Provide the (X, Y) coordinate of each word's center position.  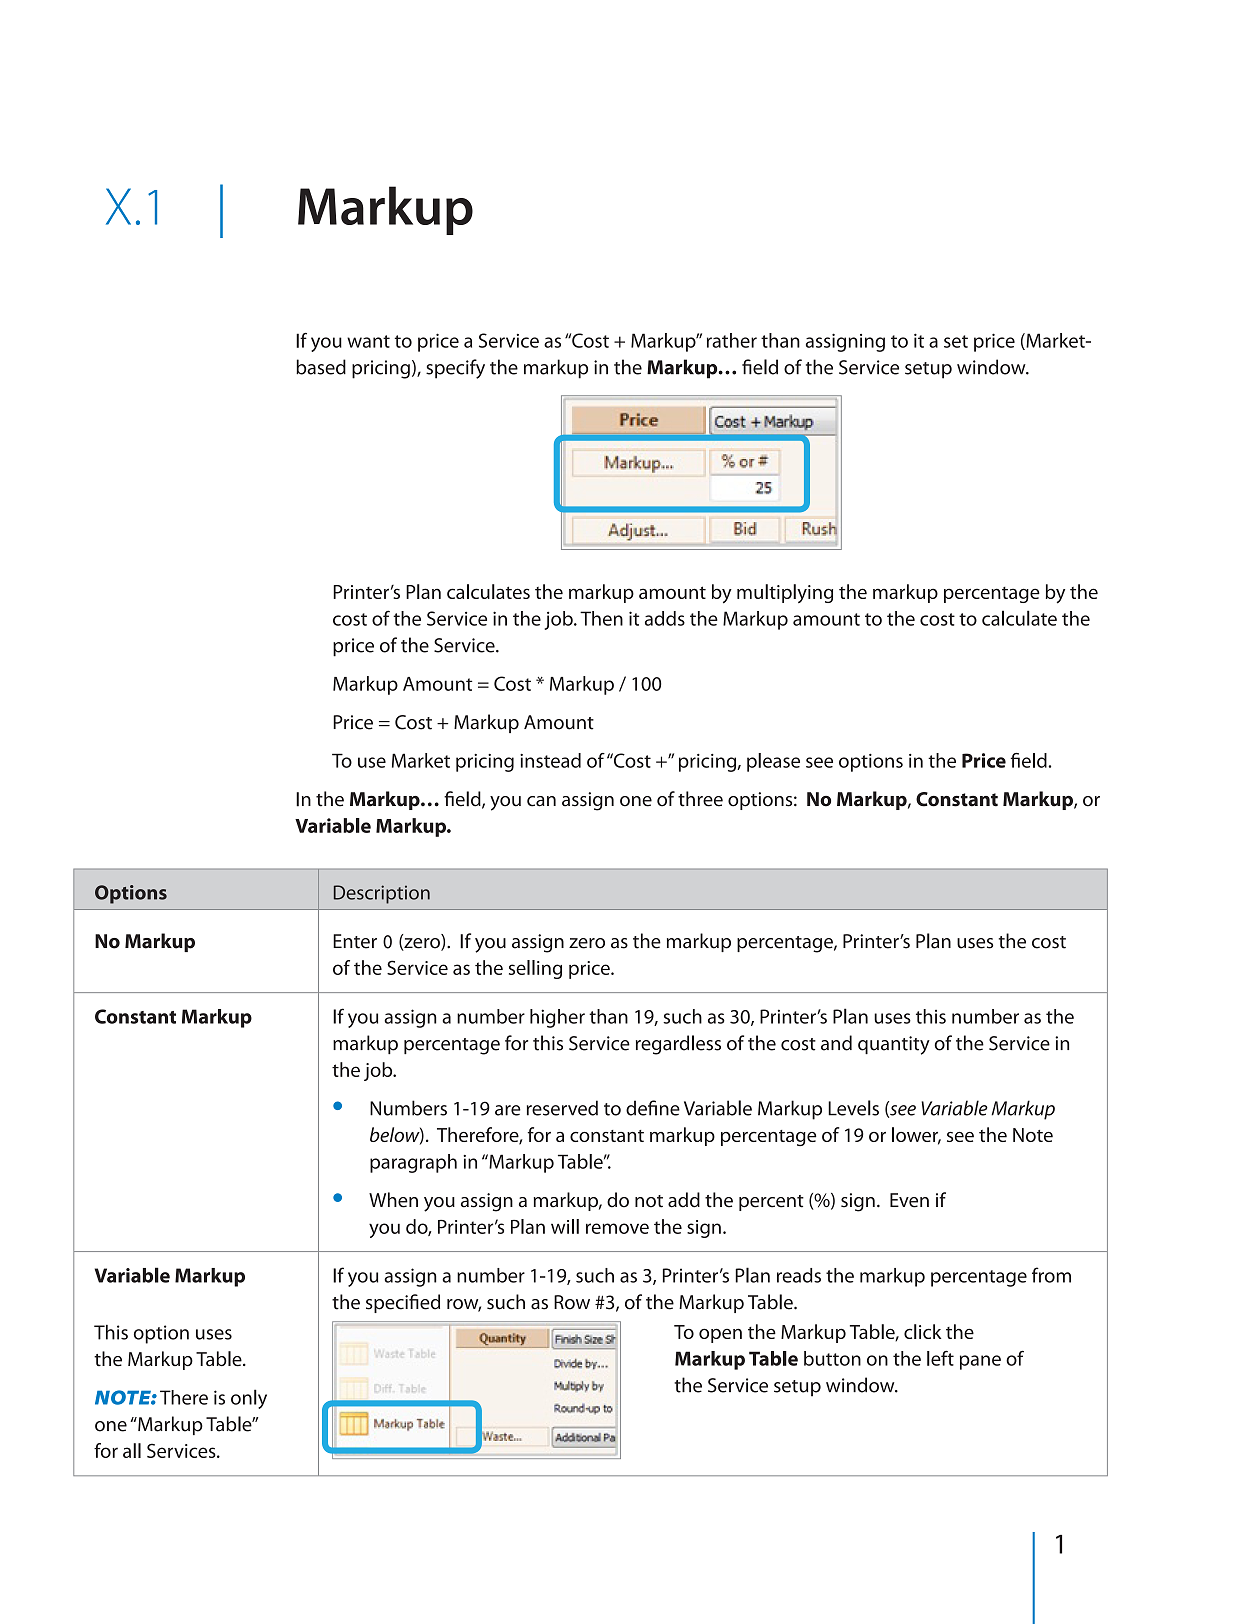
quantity (894, 1045)
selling (535, 969)
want (368, 341)
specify (455, 369)
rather (732, 340)
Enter (355, 941)
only (249, 1399)
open (720, 1335)
